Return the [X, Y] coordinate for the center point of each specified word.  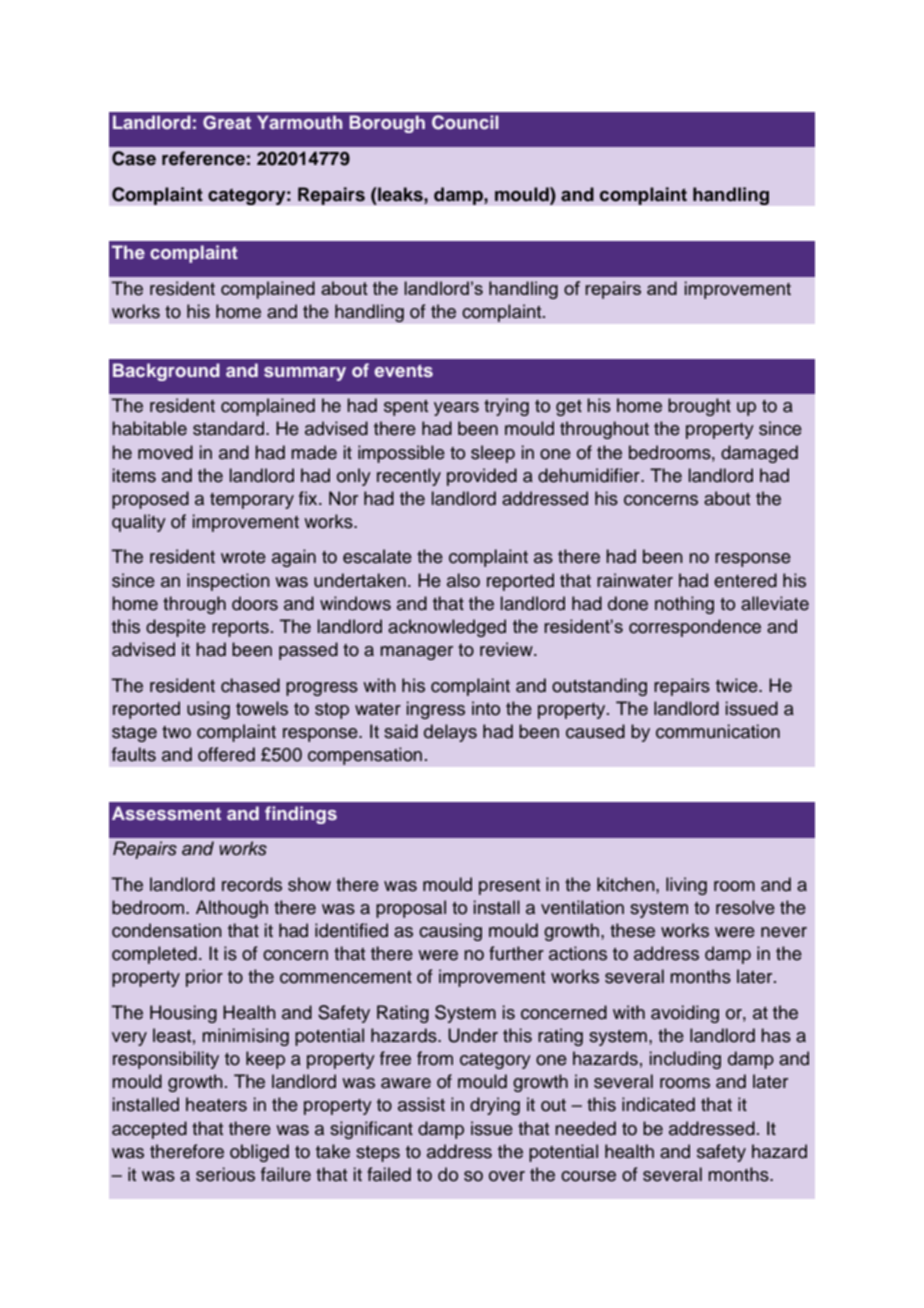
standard [228, 428]
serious [225, 1174]
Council [465, 122]
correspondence [695, 628]
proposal [411, 909]
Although [232, 909]
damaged [759, 454]
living [686, 886]
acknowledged [447, 628]
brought [699, 407]
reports [240, 629]
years [456, 409]
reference [203, 158]
